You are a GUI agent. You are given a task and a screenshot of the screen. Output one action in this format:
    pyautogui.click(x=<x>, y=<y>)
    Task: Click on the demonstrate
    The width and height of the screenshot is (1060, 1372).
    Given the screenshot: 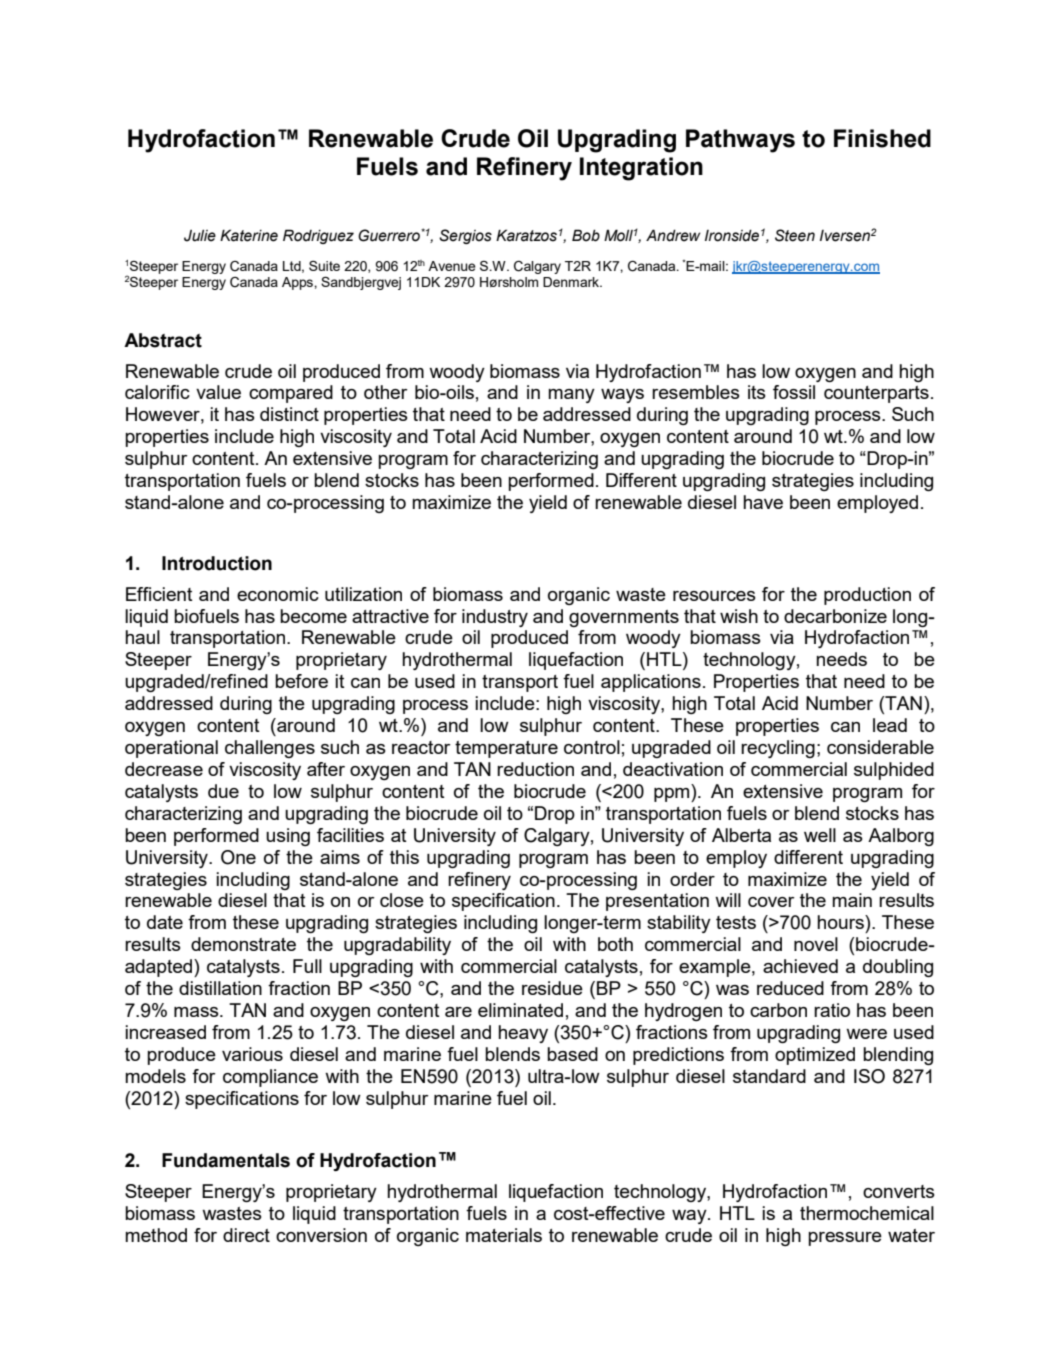 What is the action you would take?
    pyautogui.click(x=243, y=944)
